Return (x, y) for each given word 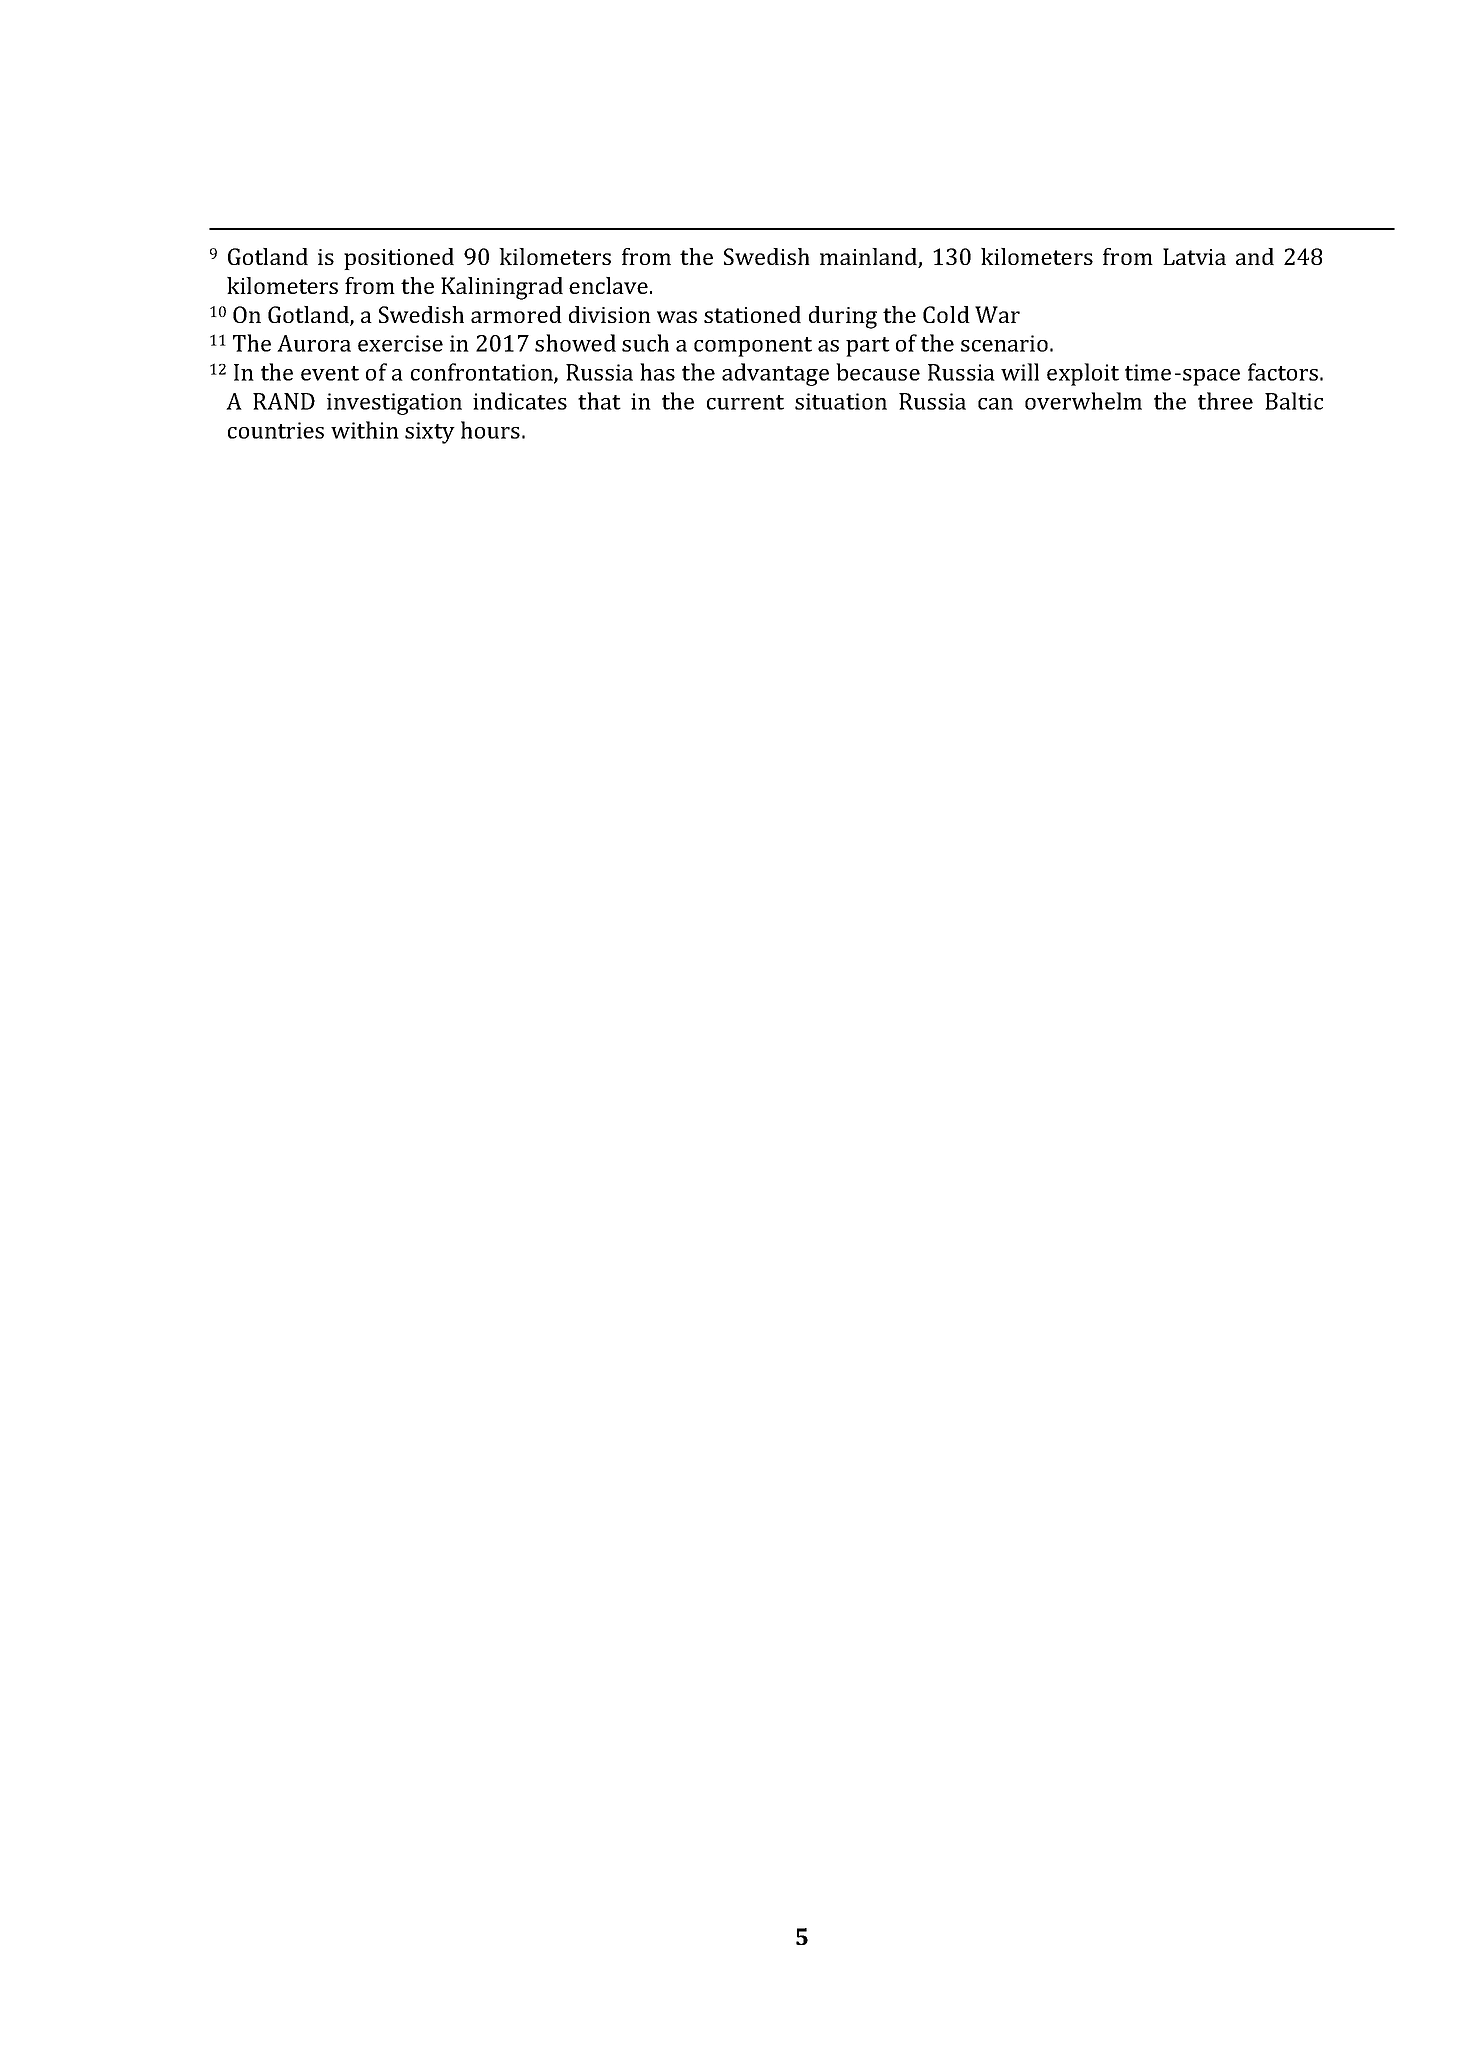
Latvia (1194, 256)
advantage (775, 374)
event (330, 373)
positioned (399, 259)
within (365, 430)
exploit (1083, 374)
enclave (608, 285)
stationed (752, 314)
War (997, 314)
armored (516, 314)
